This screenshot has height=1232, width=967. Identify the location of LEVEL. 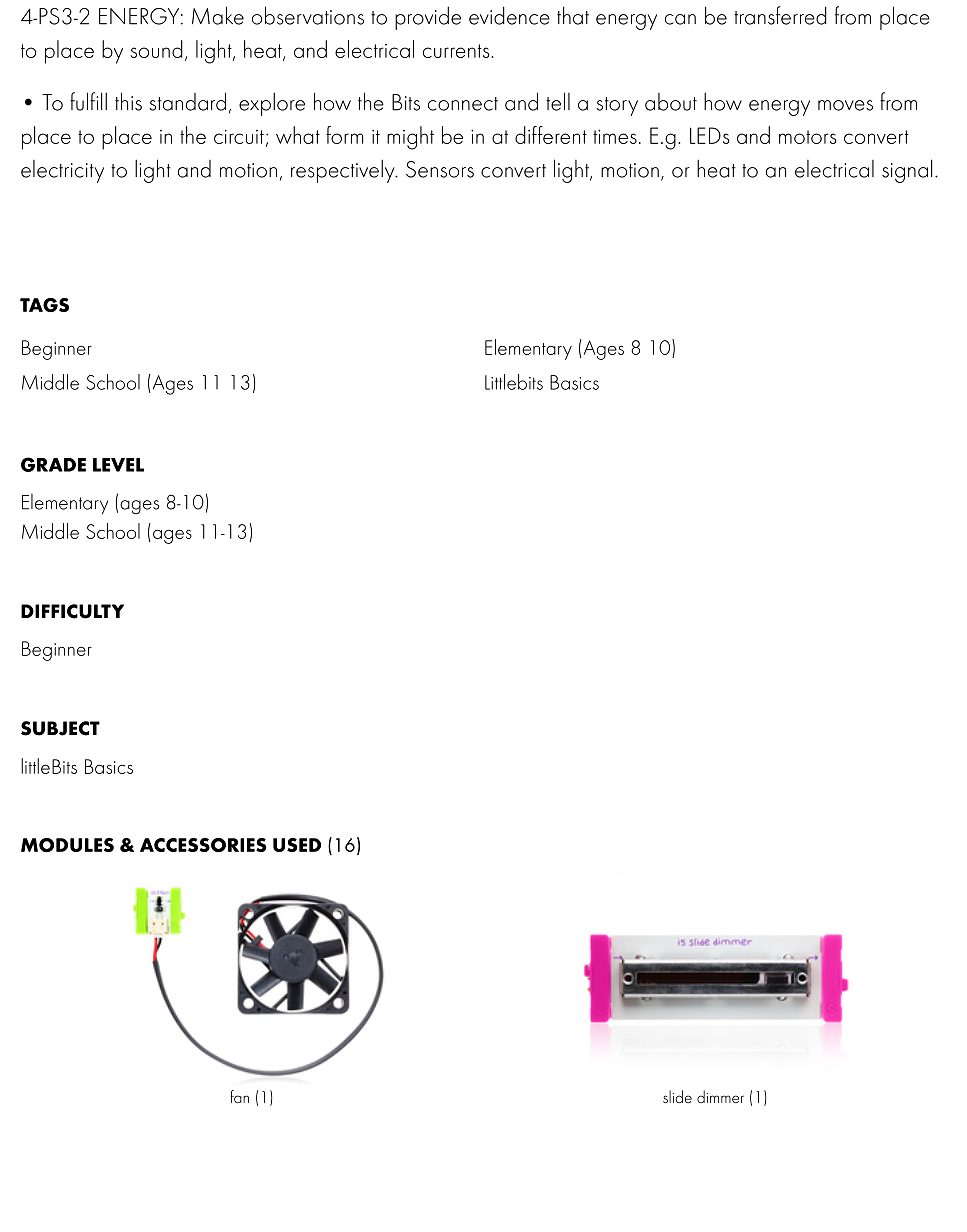
(118, 465).
